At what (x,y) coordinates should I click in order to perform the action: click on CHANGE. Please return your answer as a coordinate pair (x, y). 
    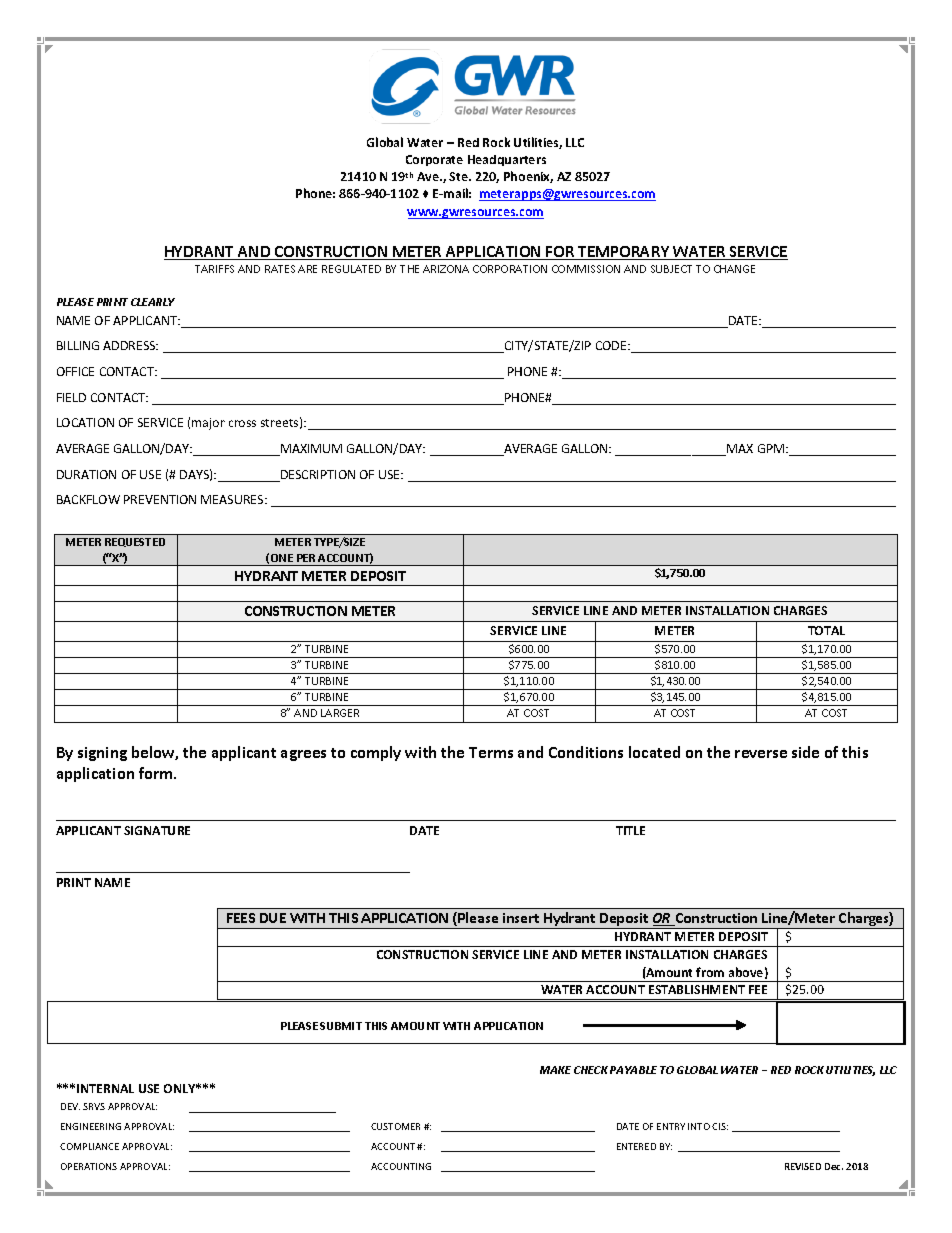
    Looking at the image, I should click on (734, 269).
